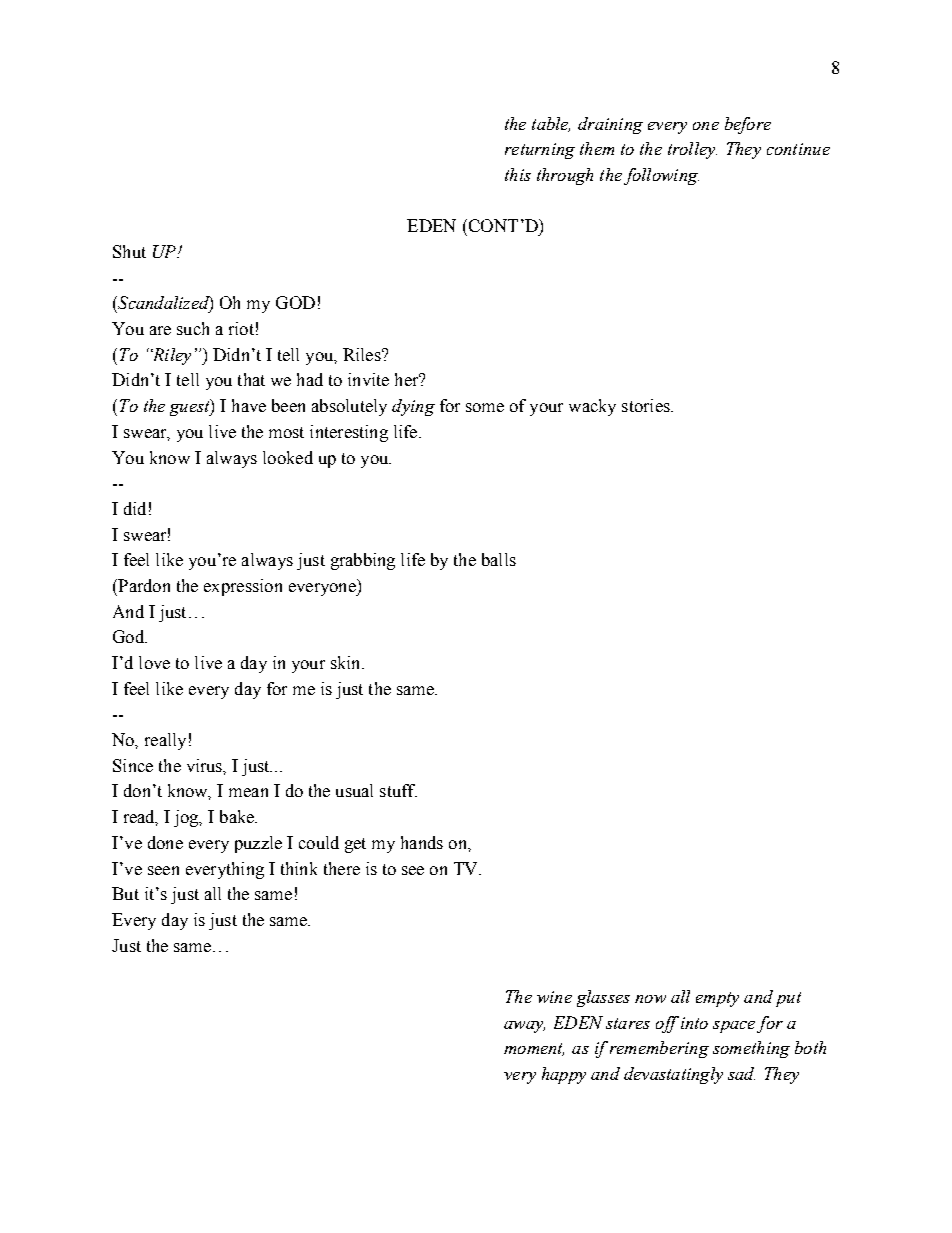 This screenshot has width=952, height=1233. I want to click on trolley, so click(692, 150).
